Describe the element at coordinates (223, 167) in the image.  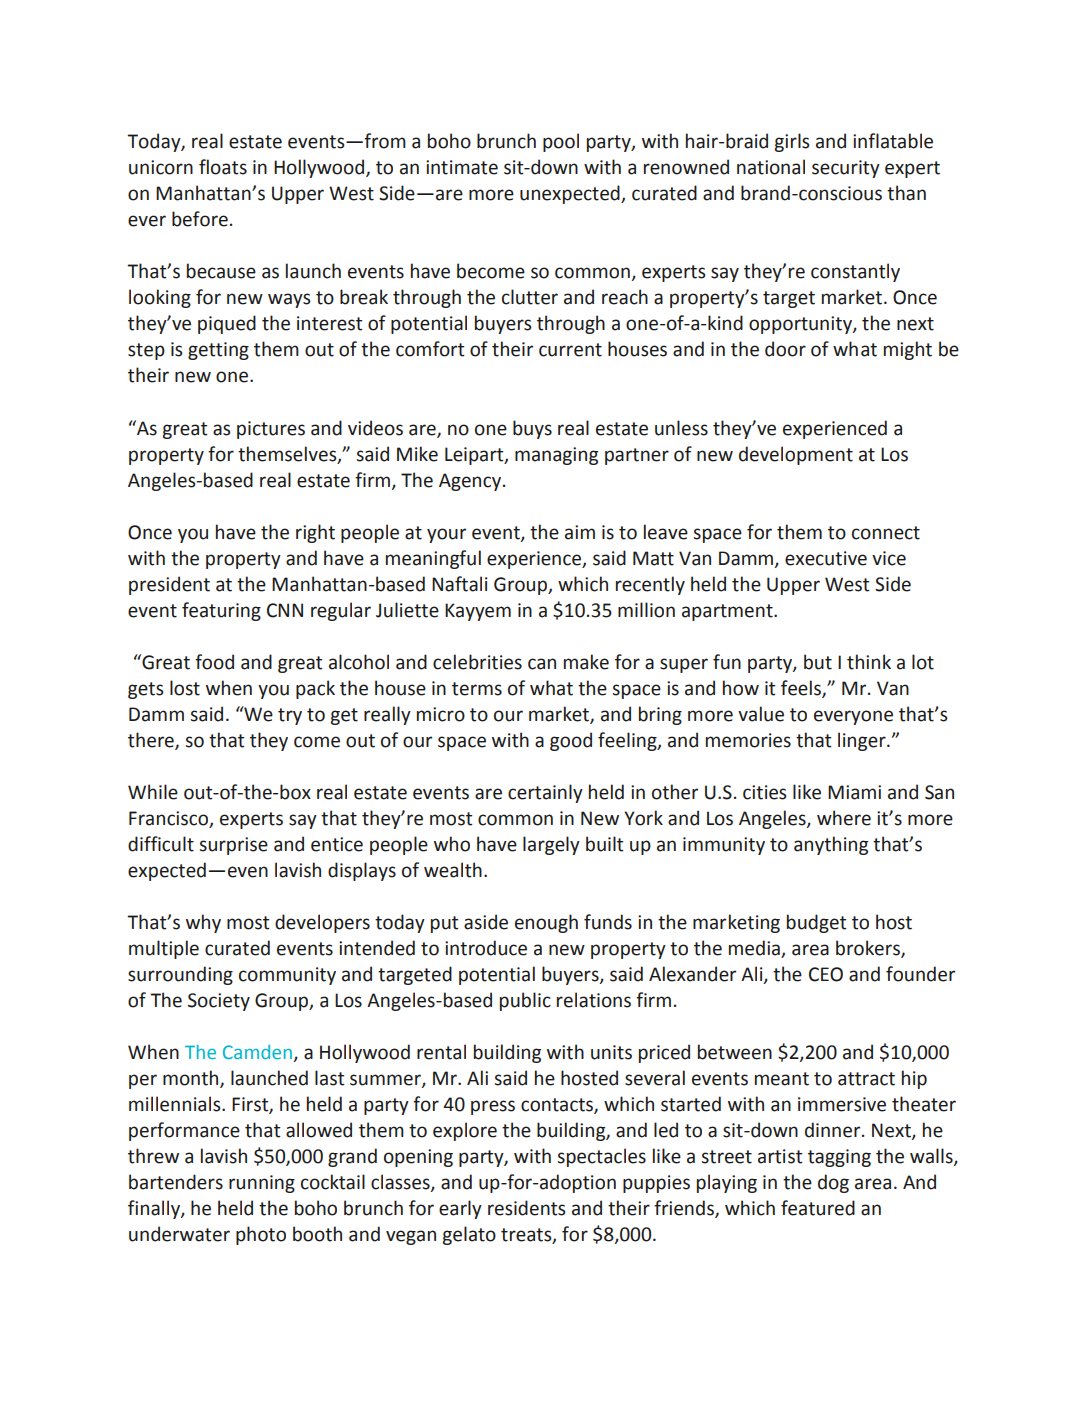
I see `floats` at that location.
